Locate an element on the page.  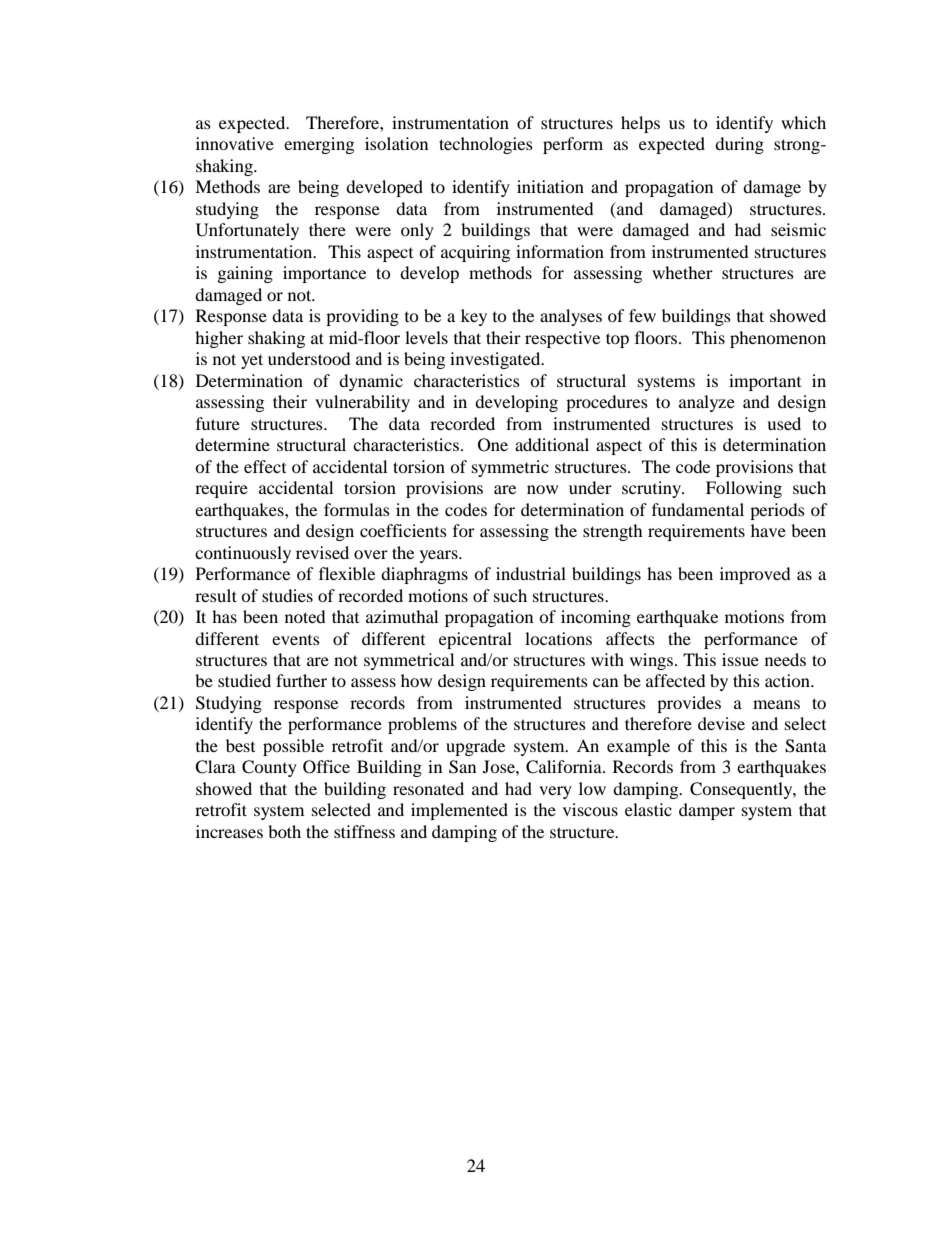
both is located at coordinates (284, 831).
